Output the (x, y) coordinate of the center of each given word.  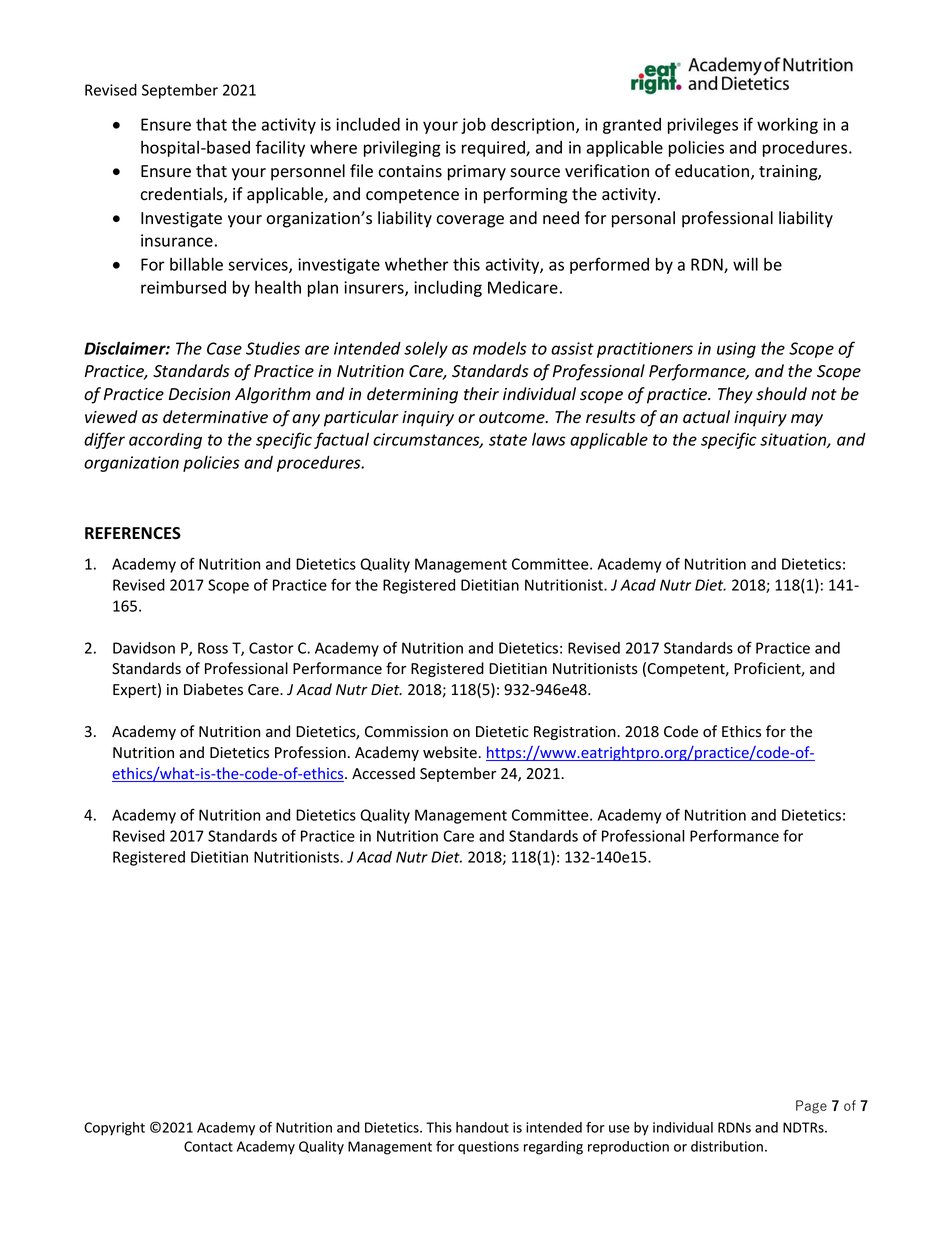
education (713, 172)
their (481, 394)
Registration (576, 733)
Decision (199, 394)
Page (811, 1107)
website (451, 752)
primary (477, 173)
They (735, 395)
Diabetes (213, 689)
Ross (213, 648)
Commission (406, 732)
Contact (208, 1146)
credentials (182, 195)
